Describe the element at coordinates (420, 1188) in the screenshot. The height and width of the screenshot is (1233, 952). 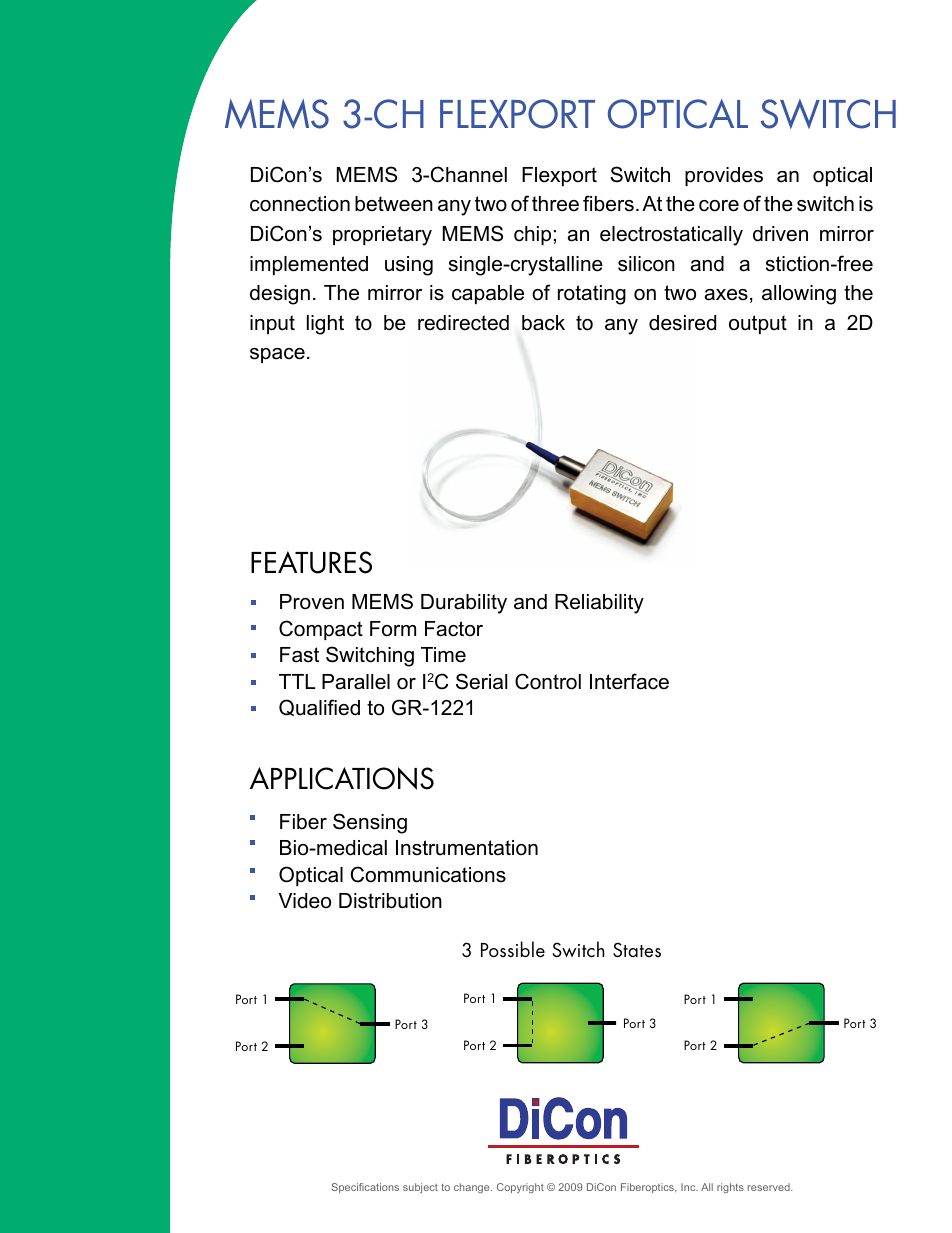
I see `subject` at that location.
